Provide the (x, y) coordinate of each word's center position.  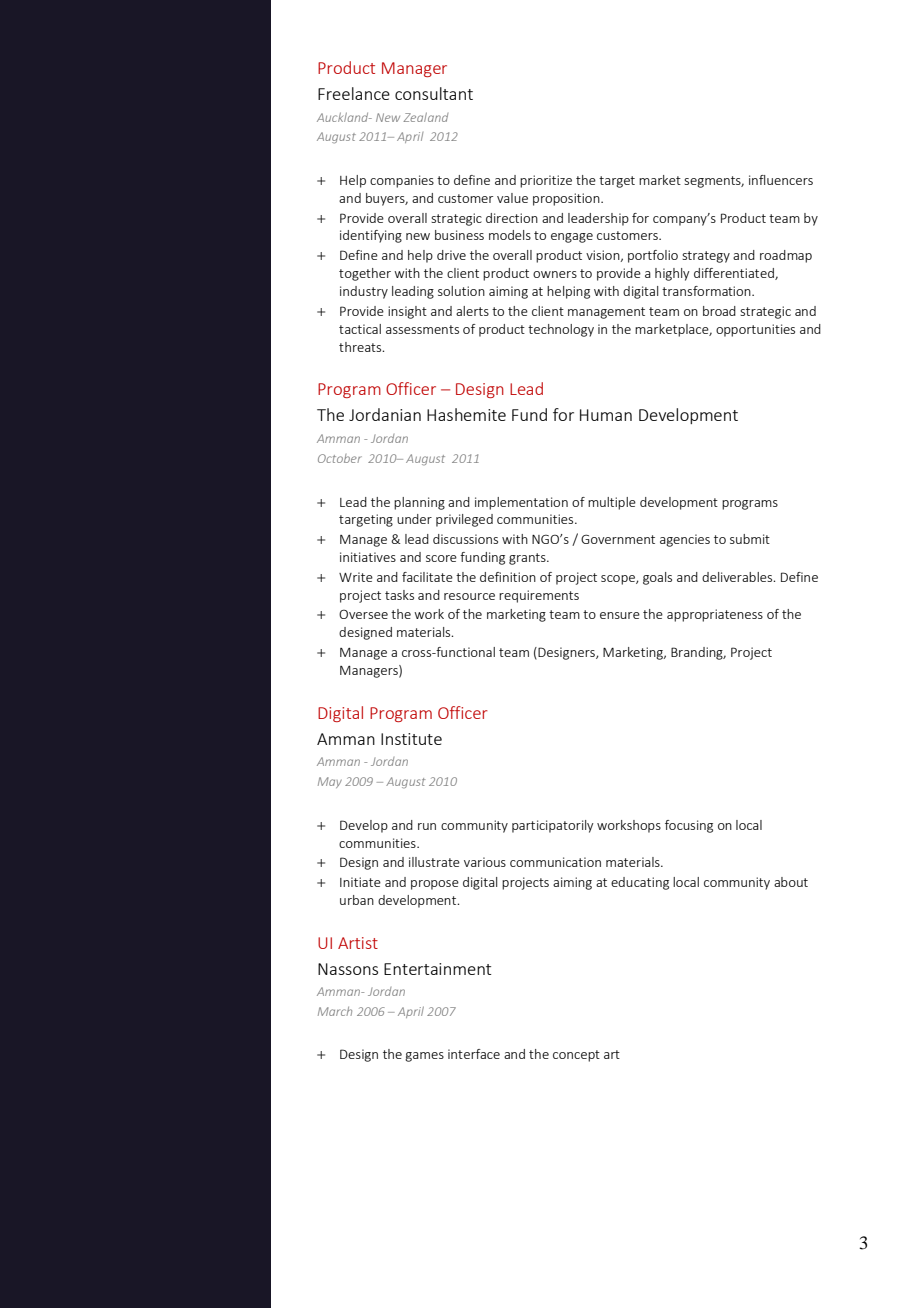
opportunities (755, 330)
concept (576, 1056)
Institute (411, 739)
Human (606, 415)
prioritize (546, 181)
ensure (620, 615)
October (340, 458)
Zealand (425, 117)
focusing (689, 826)
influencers (781, 180)
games (424, 1057)
